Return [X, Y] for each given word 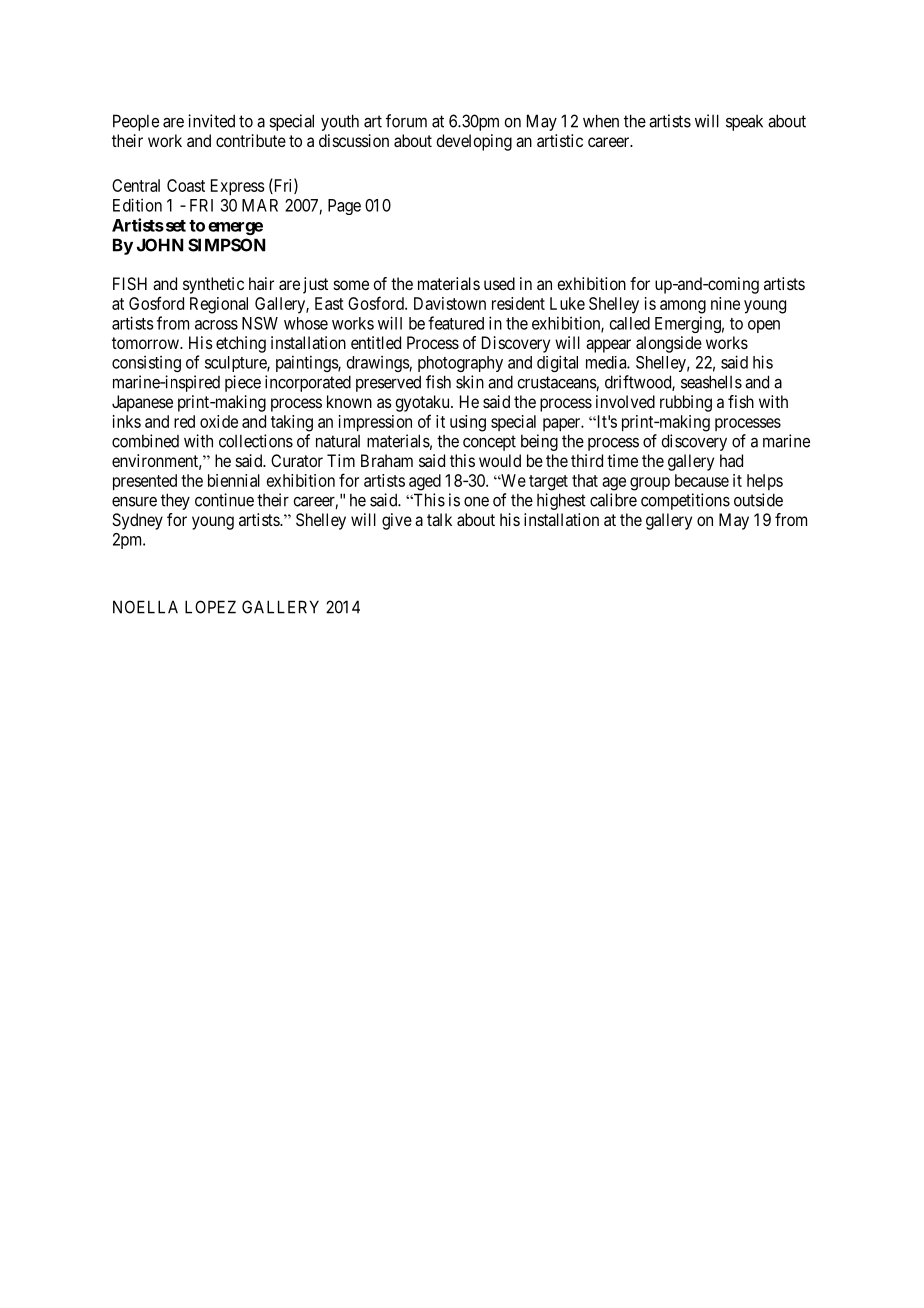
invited [211, 121]
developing [474, 142]
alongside [669, 344]
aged [425, 482]
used [499, 283]
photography [460, 364]
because [702, 480]
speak [744, 123]
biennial [234, 480]
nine [725, 303]
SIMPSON [226, 245]
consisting [146, 363]
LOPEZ [210, 607]
